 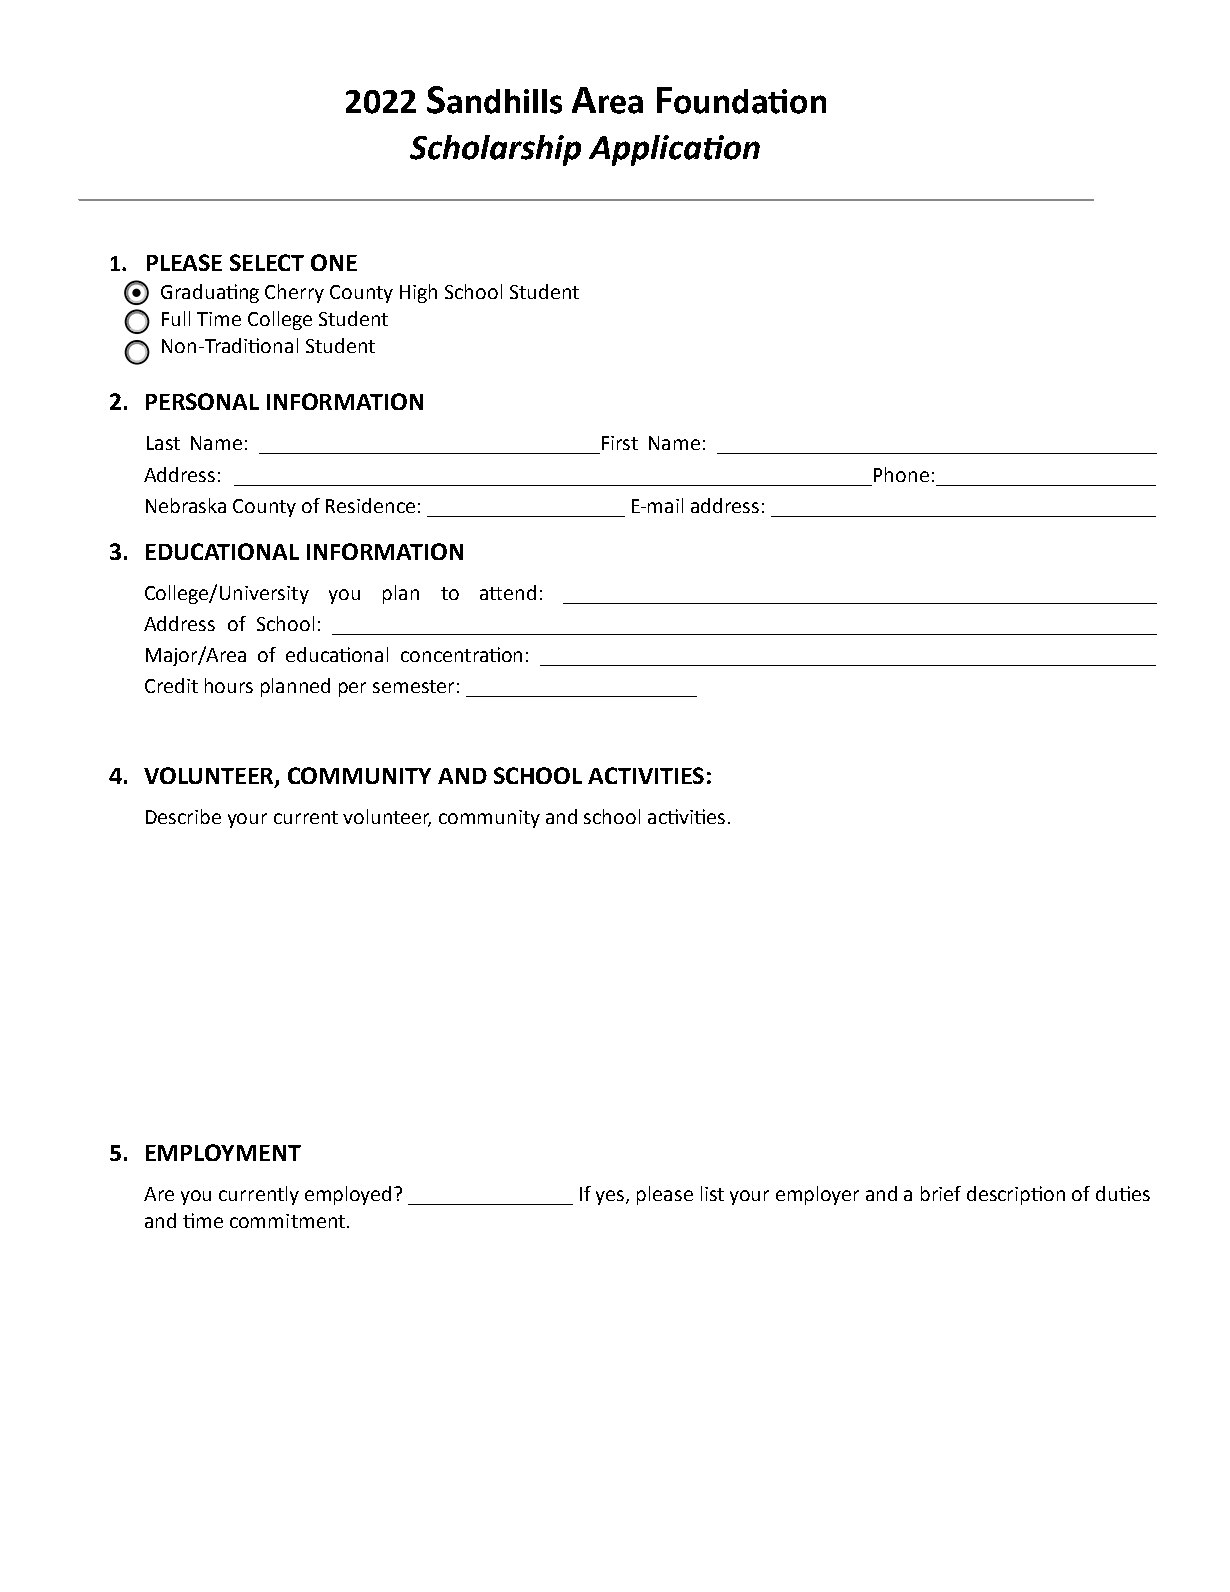 What do you see at coordinates (267, 262) in the document?
I see `SELECT` at bounding box center [267, 262].
